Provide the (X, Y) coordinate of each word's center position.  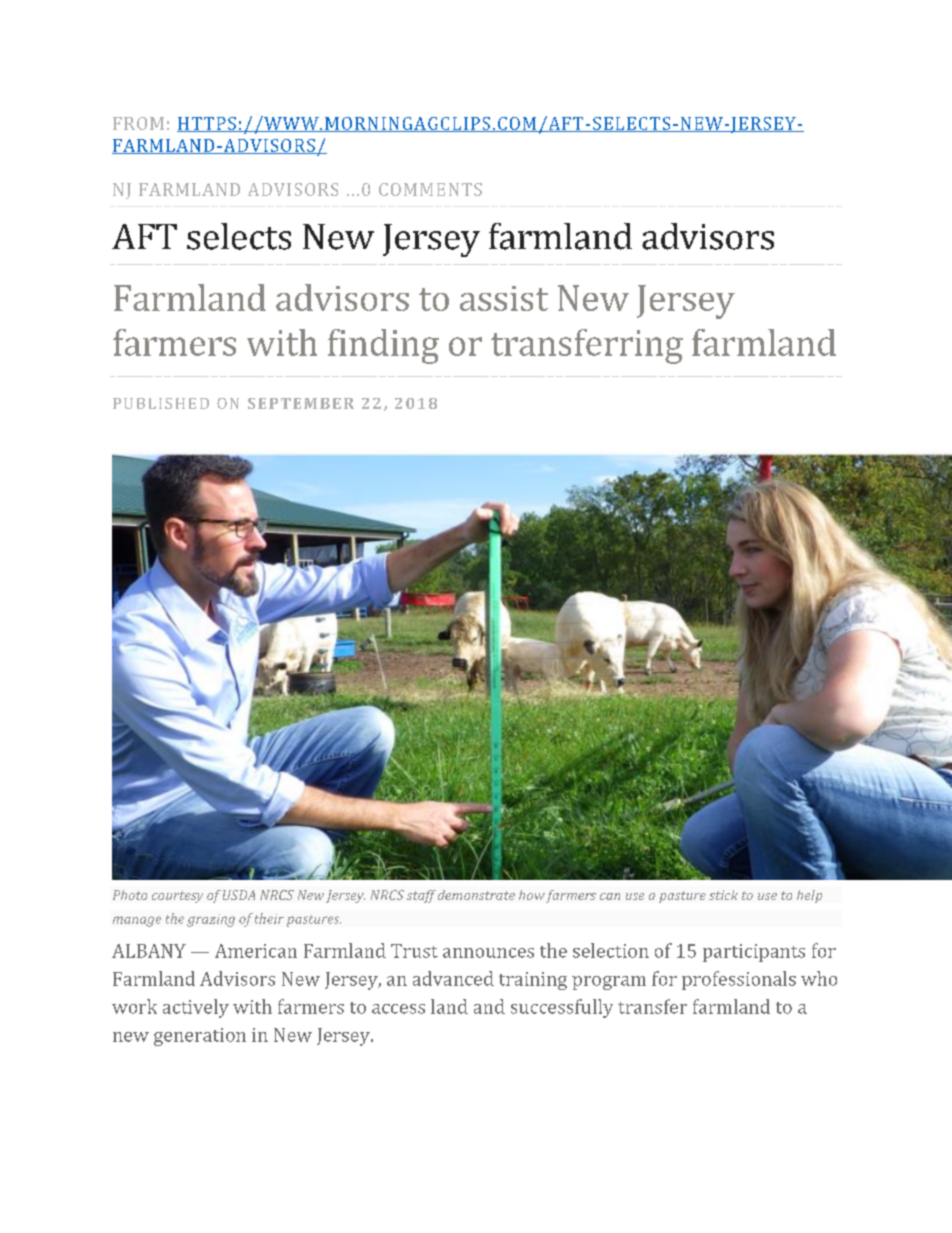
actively (196, 1008)
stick (723, 895)
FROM (138, 123)
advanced (453, 978)
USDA (239, 895)
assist (504, 298)
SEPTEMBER (301, 403)
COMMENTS (430, 189)
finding (383, 346)
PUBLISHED (161, 403)
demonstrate (476, 895)
